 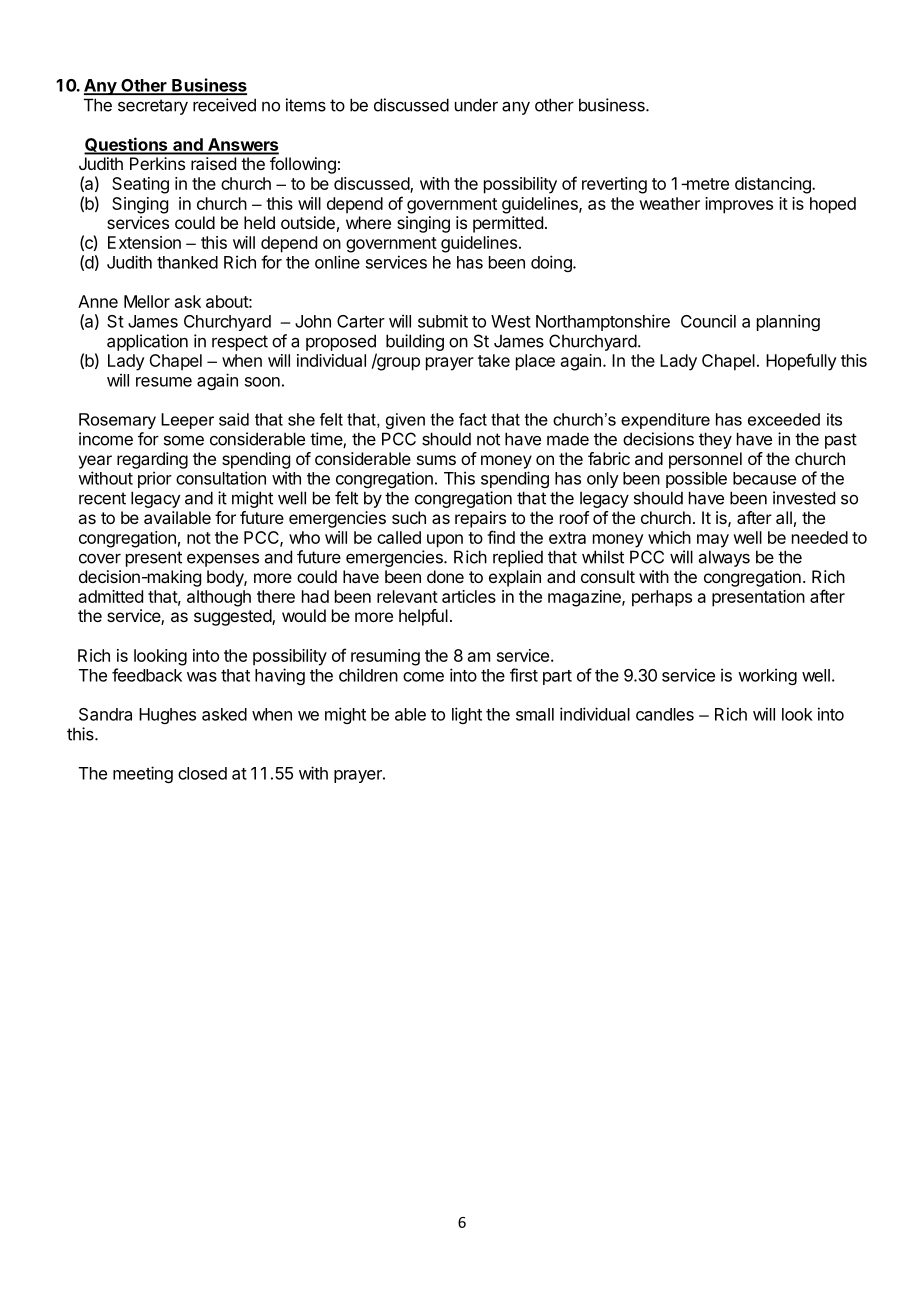 I want to click on they, so click(x=715, y=440).
